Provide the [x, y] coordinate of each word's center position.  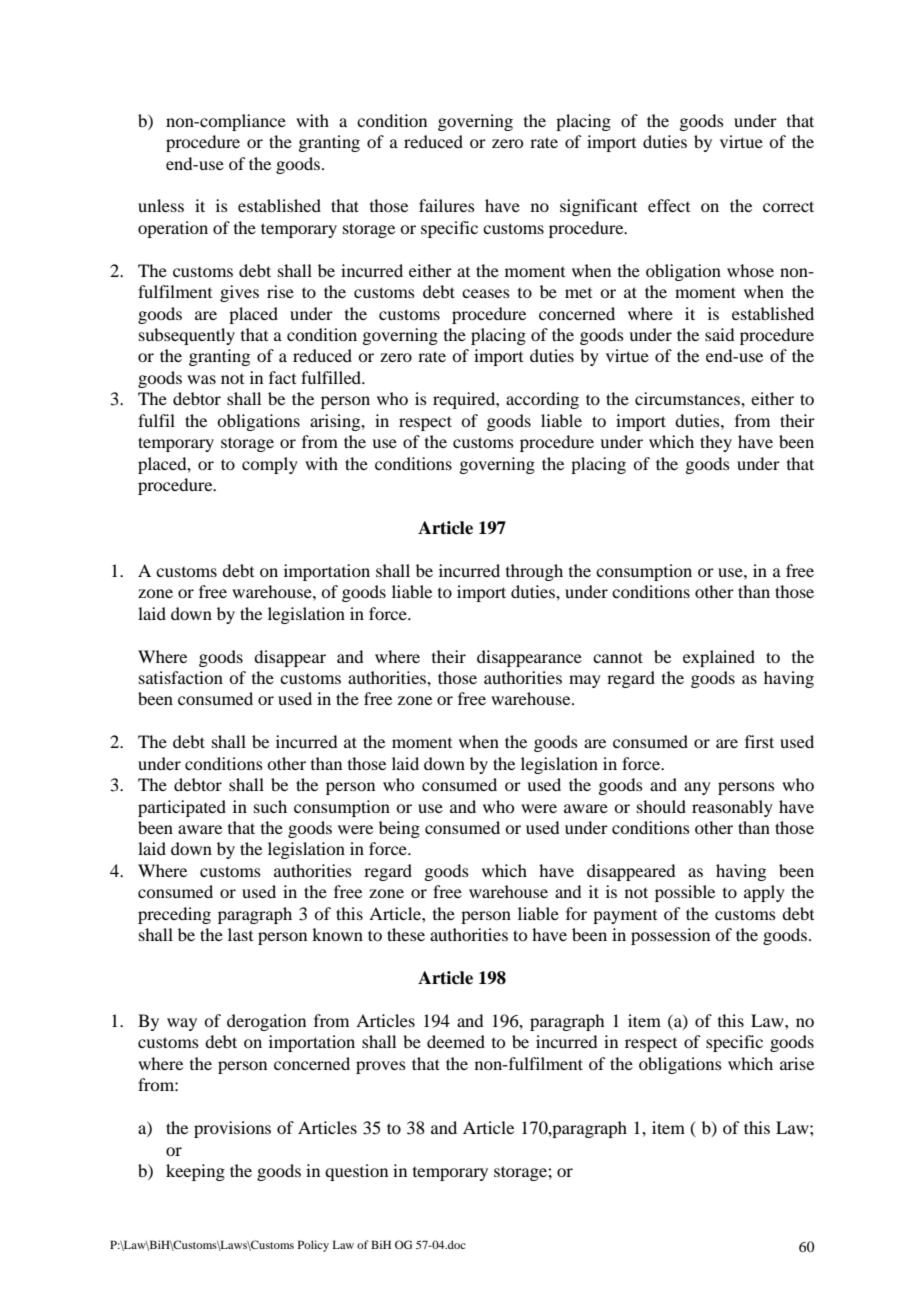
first [759, 741]
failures [447, 205]
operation [173, 229]
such [270, 806]
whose [750, 270]
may [585, 681]
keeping [195, 1172]
